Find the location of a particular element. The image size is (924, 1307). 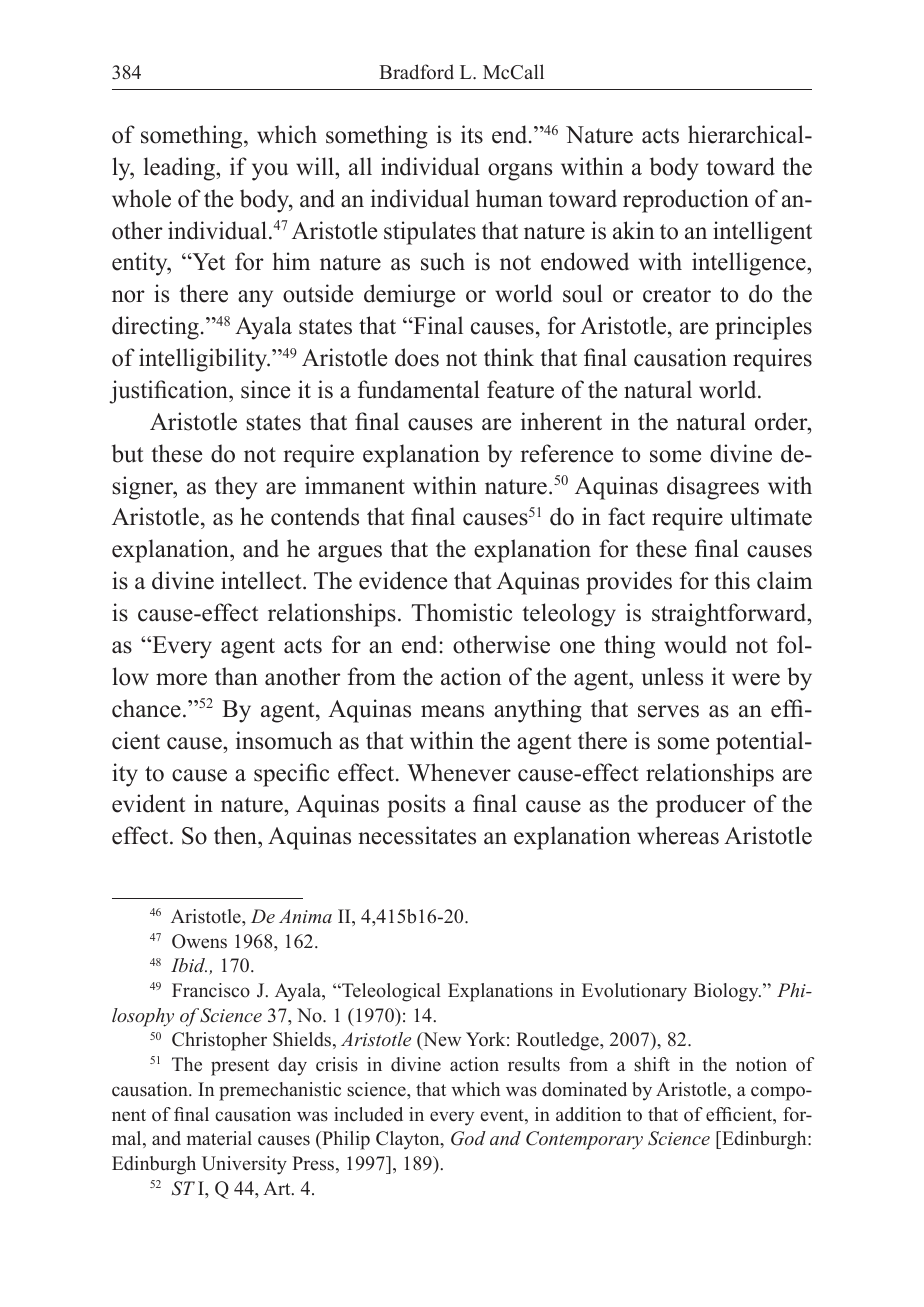

demiurge is located at coordinates (409, 296).
